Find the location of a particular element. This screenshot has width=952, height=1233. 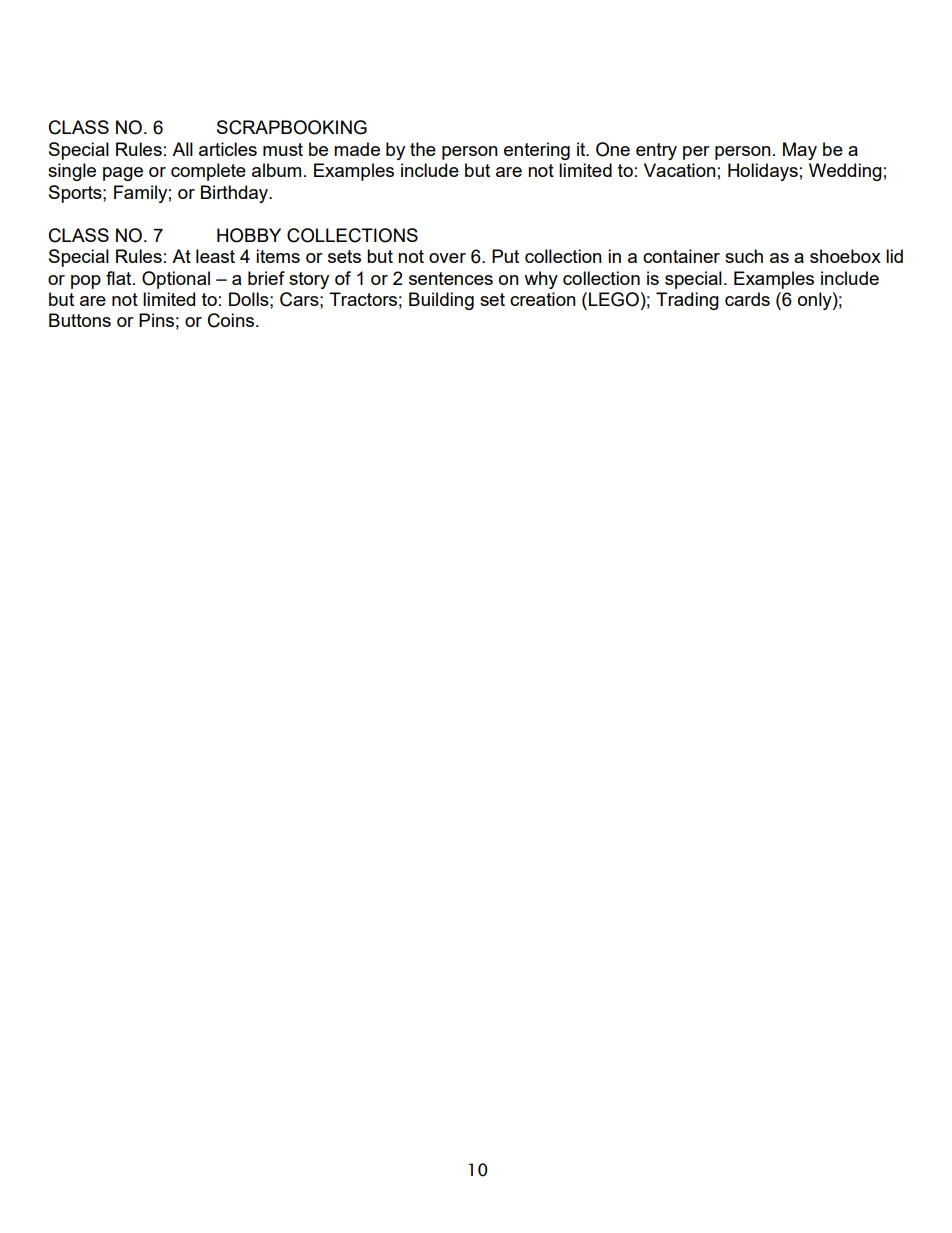

over is located at coordinates (447, 258).
